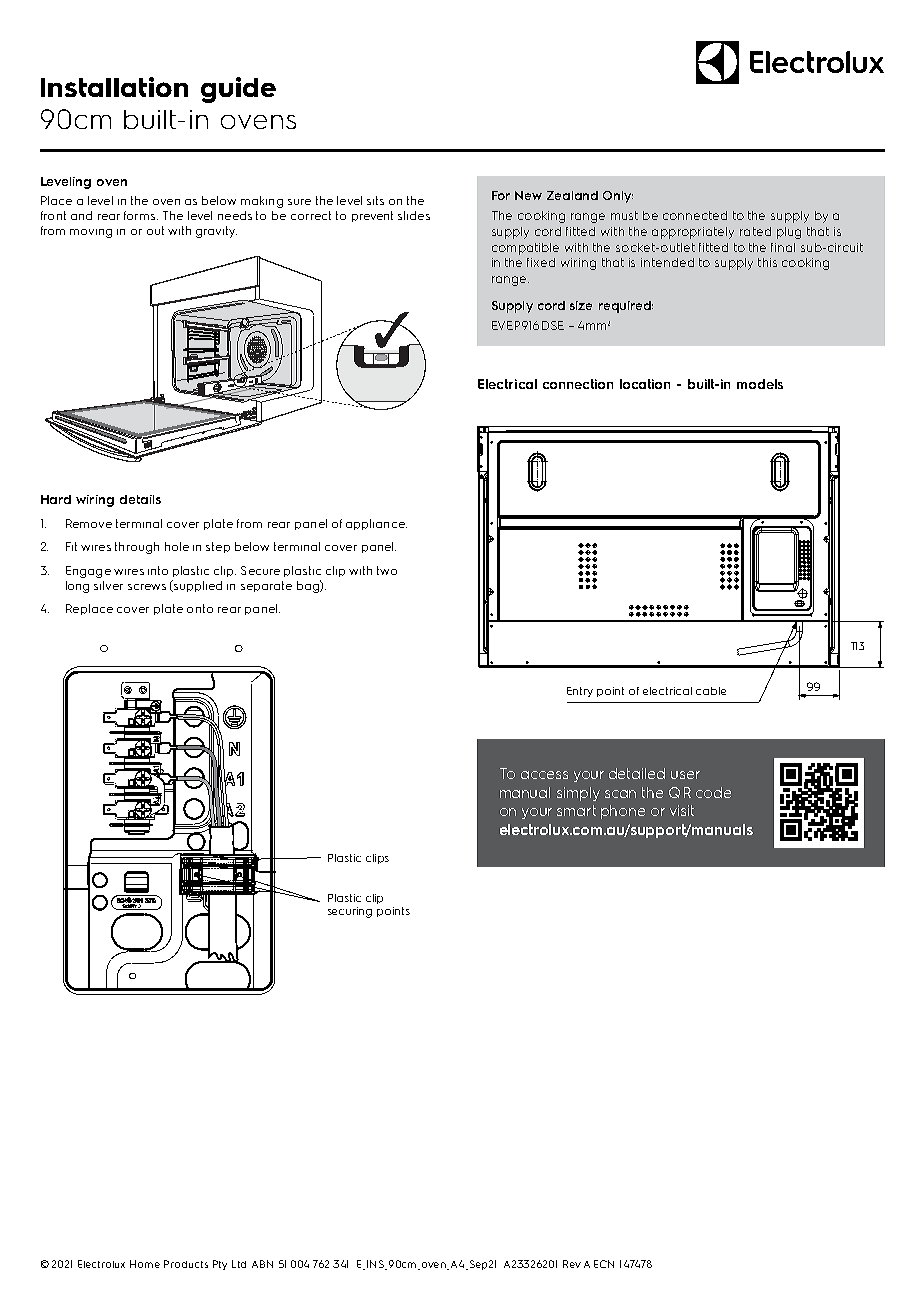 The image size is (924, 1308). Describe the element at coordinates (200, 608) in the image. I see `onto` at that location.
